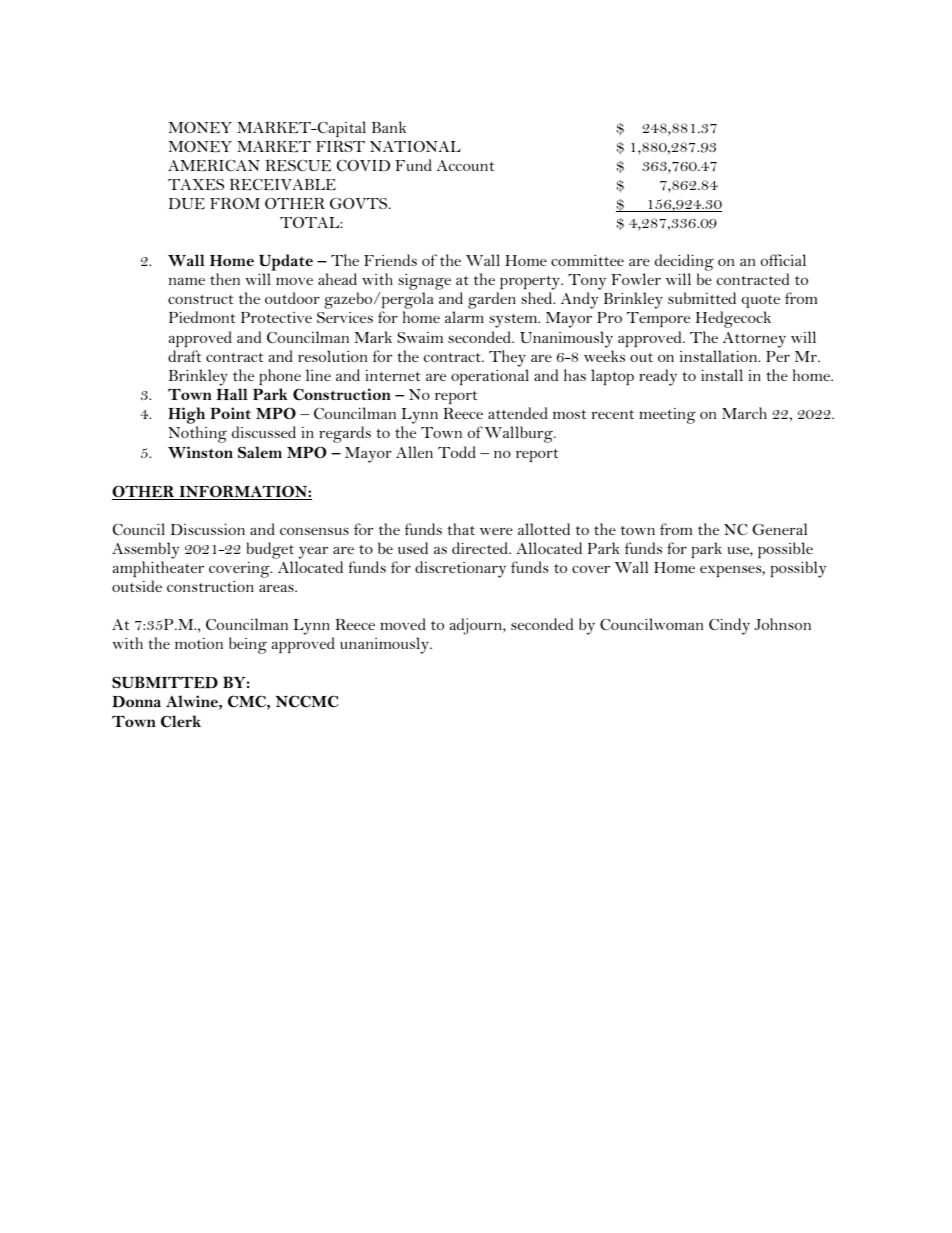 The image size is (952, 1233). Describe the element at coordinates (465, 165) in the page. I see `Account` at that location.
